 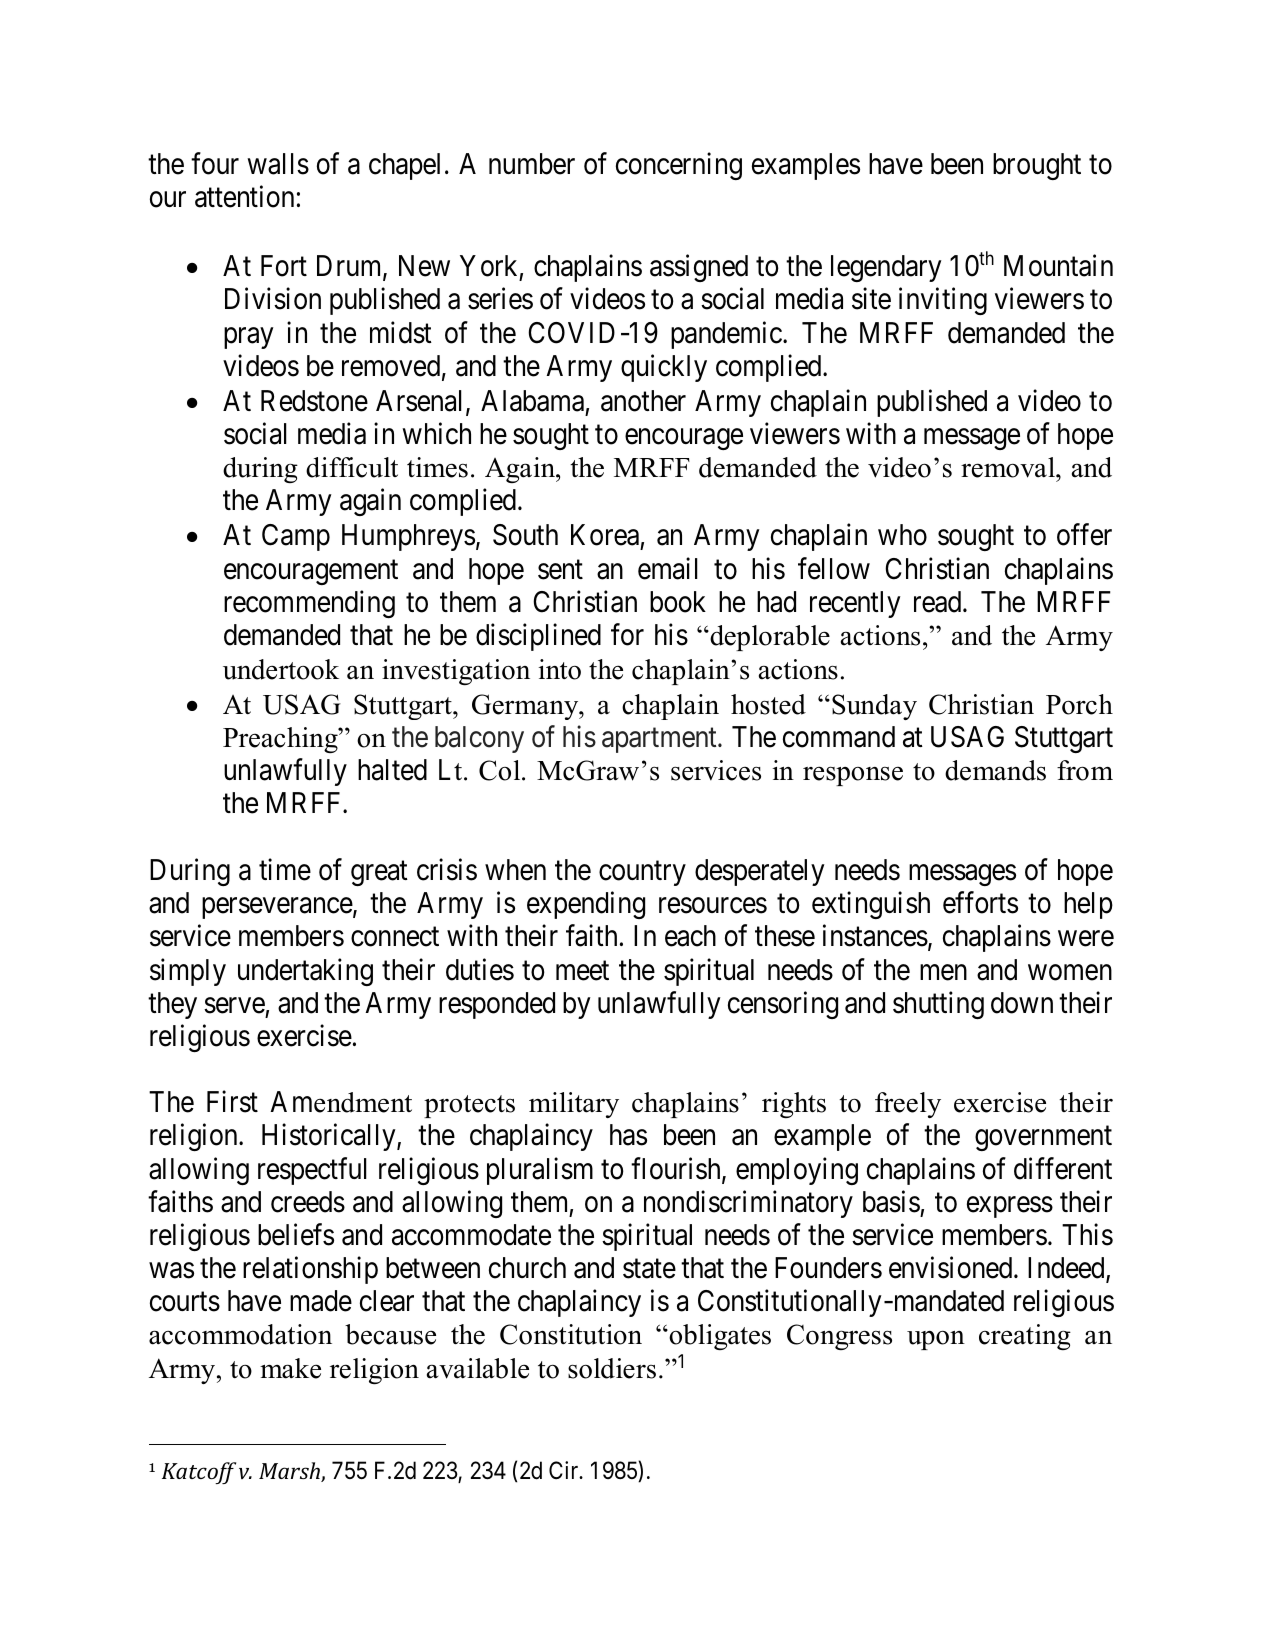 I want to click on Cir, so click(x=565, y=1470).
